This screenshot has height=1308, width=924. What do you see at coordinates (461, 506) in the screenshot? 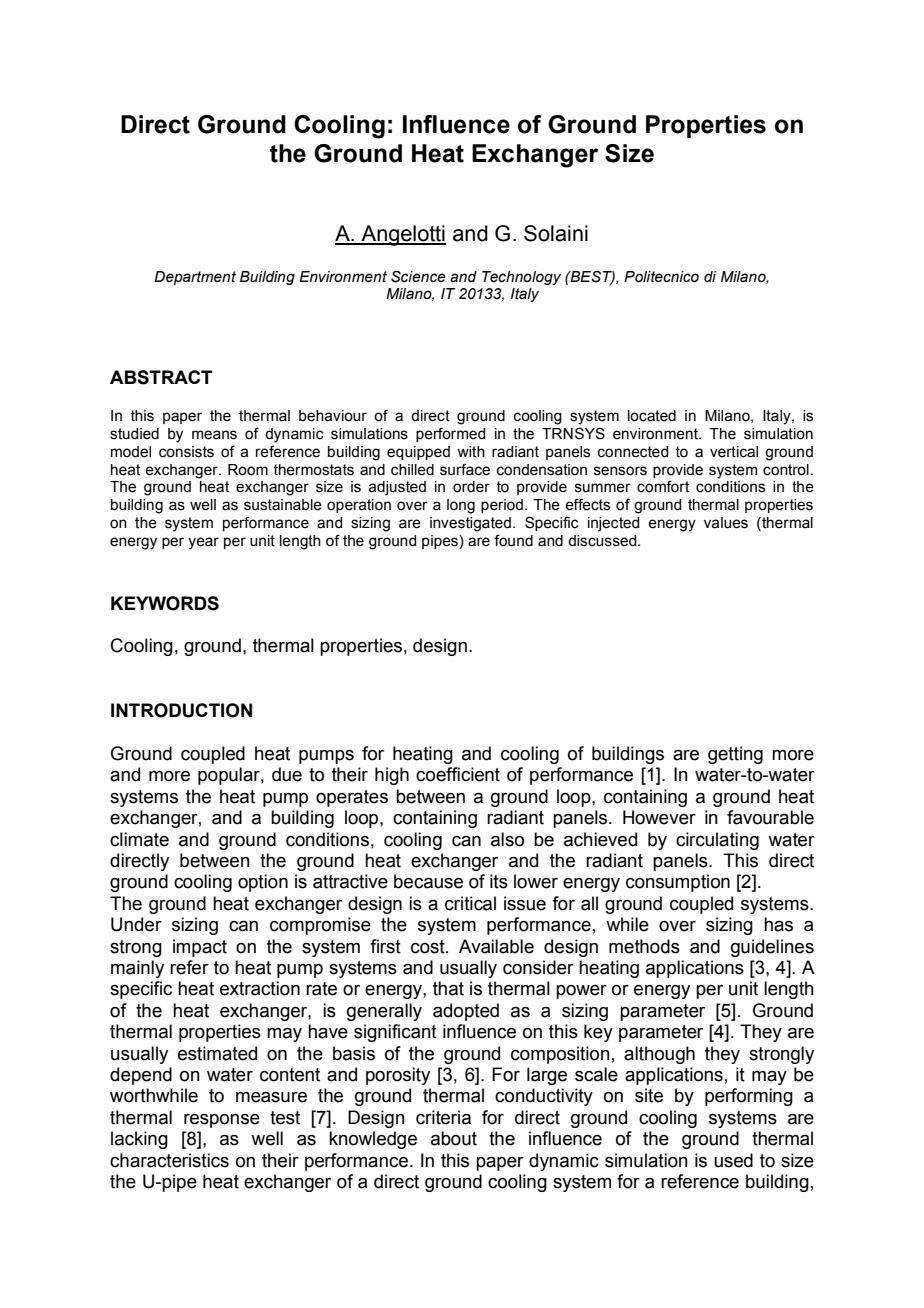
I see `long` at bounding box center [461, 506].
